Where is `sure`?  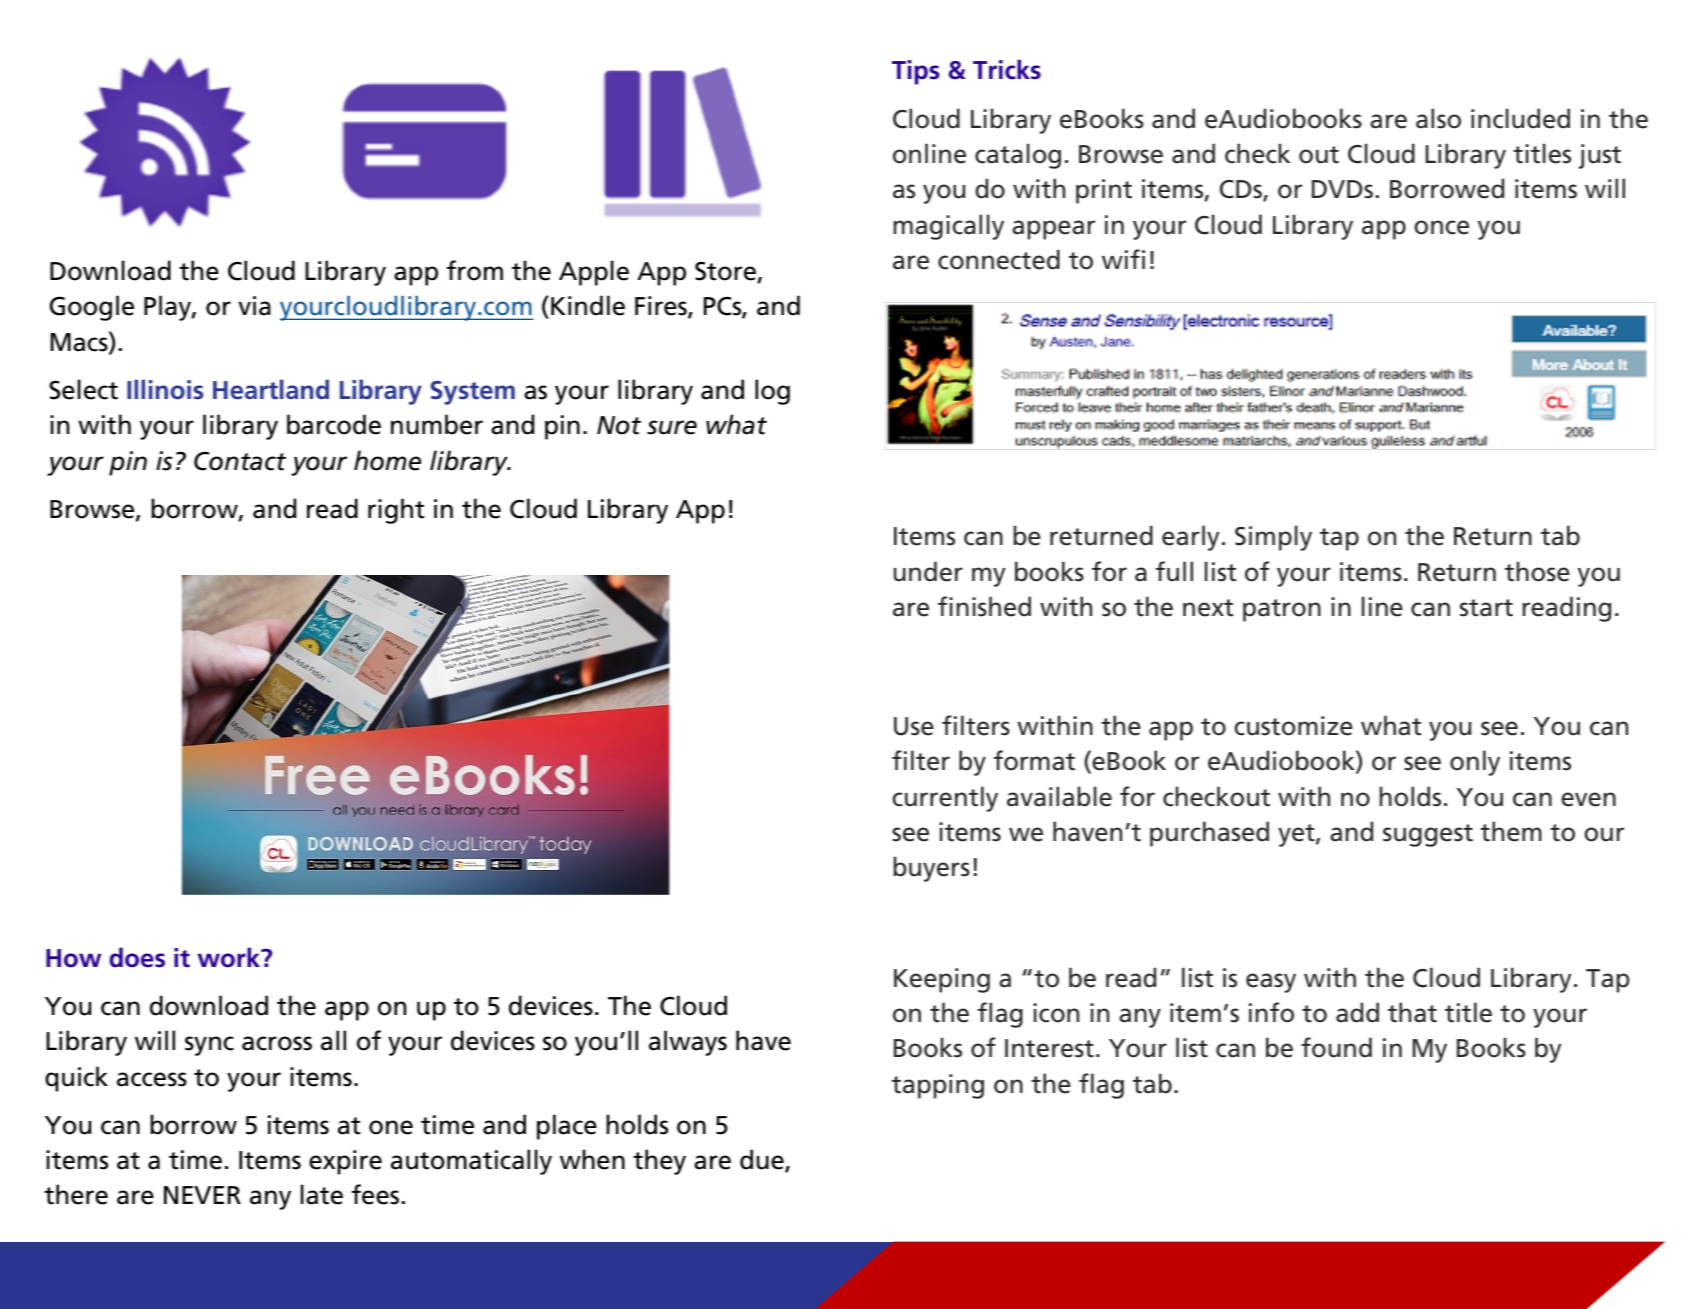 sure is located at coordinates (672, 427).
